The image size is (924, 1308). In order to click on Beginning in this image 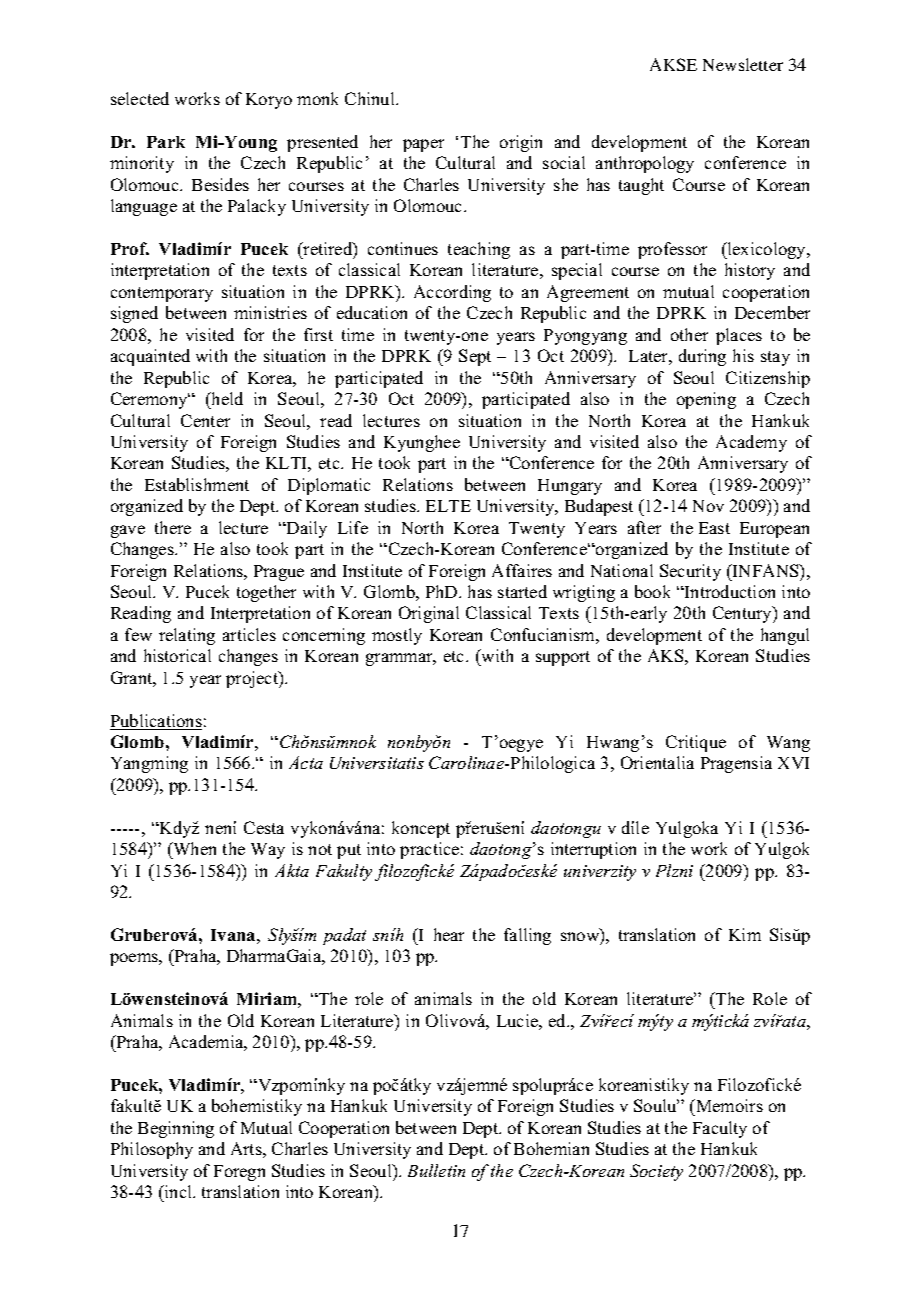, I will do `click(176, 1129)`.
